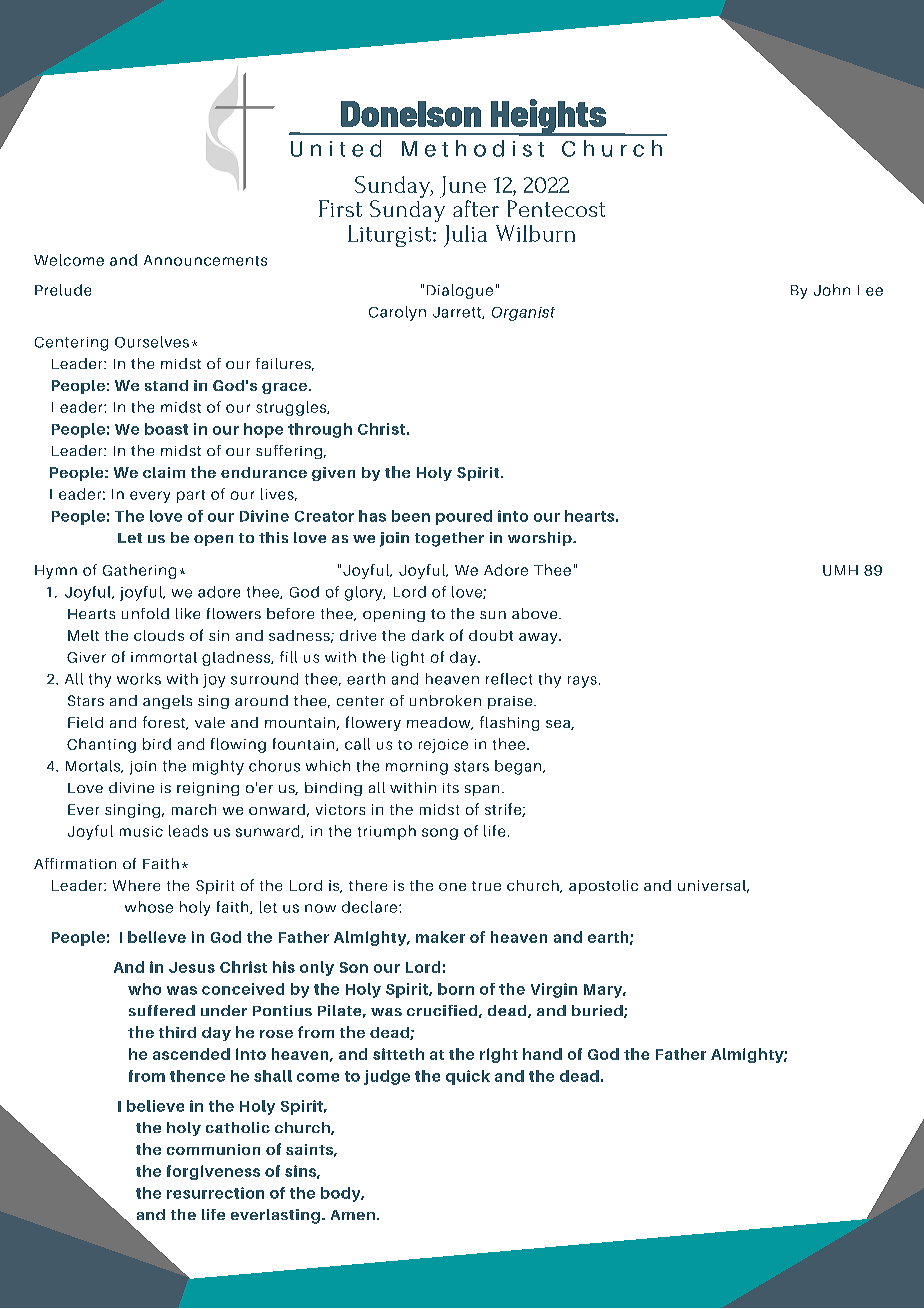 This page has width=924, height=1309. I want to click on claim, so click(164, 472).
